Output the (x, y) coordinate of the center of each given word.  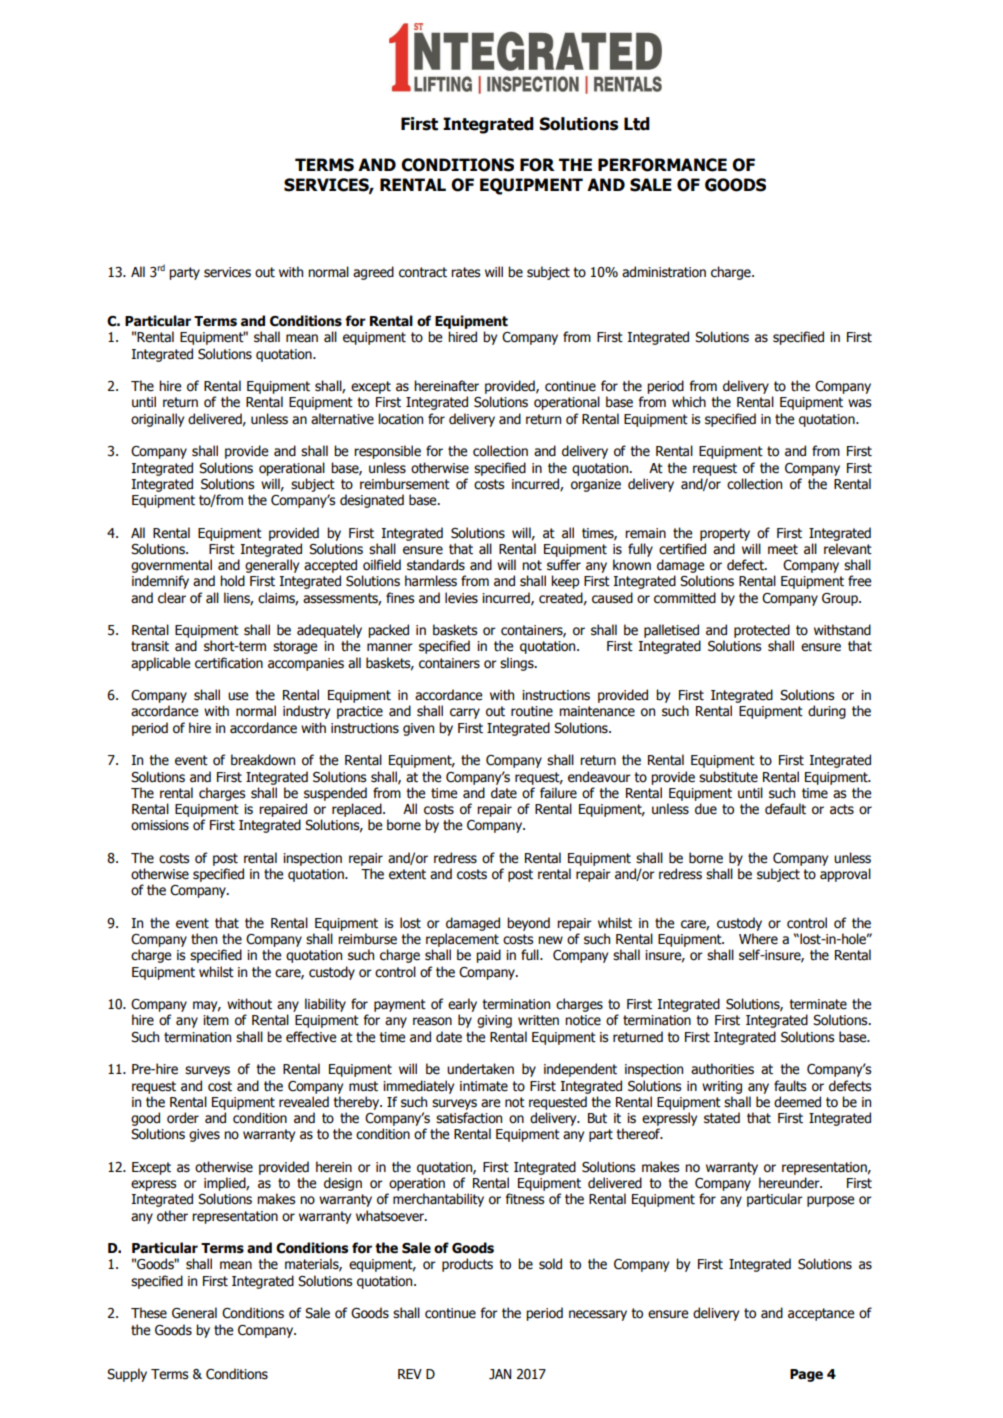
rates (465, 272)
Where (758, 939)
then (204, 939)
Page (806, 1375)
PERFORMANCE (662, 165)
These (149, 1313)
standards (436, 565)
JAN (500, 1374)
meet (783, 549)
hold (232, 580)
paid (488, 956)
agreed (373, 273)
